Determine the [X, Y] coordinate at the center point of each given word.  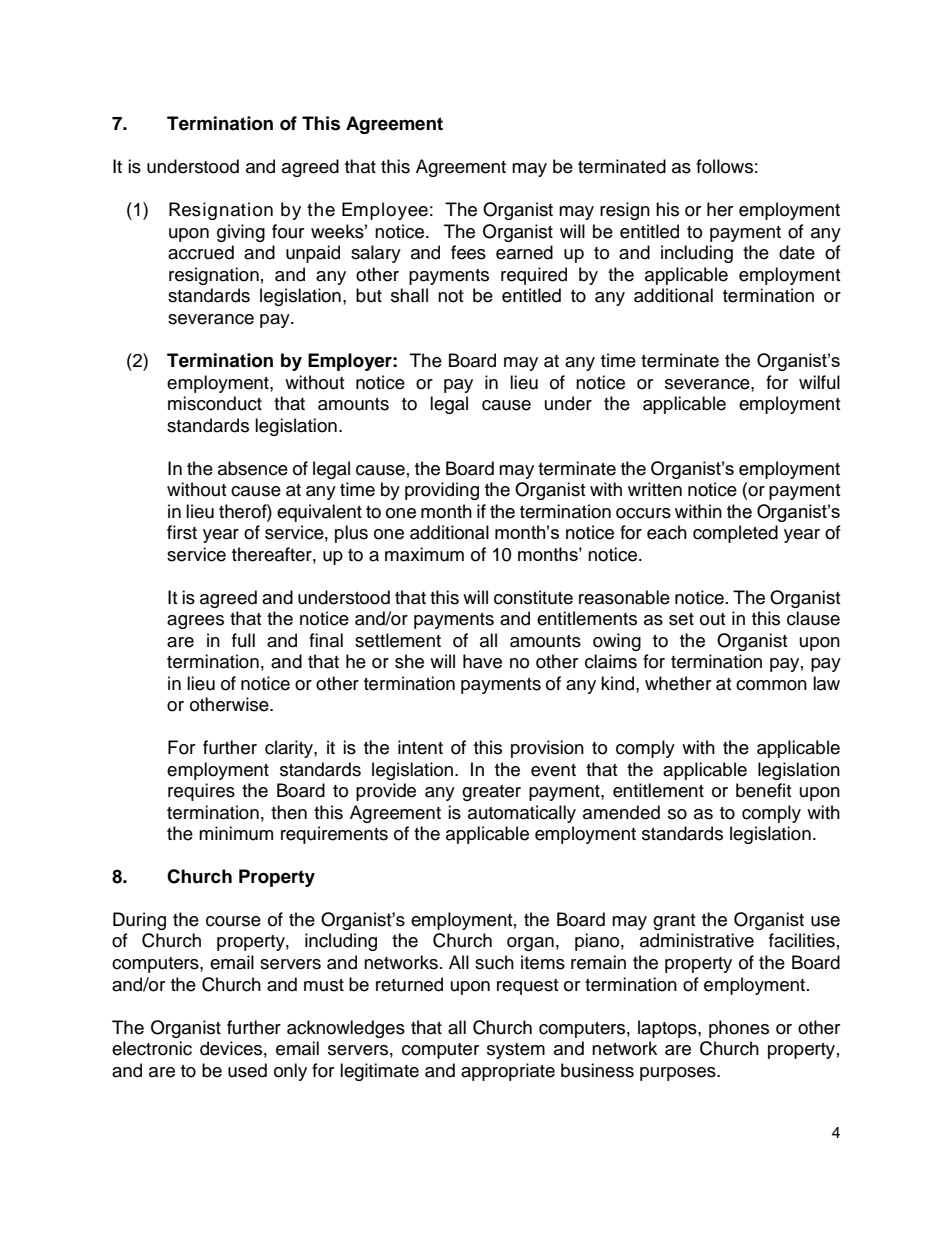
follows [724, 166]
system [516, 1051]
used [247, 1070]
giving [241, 233]
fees [468, 252]
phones [739, 1029]
